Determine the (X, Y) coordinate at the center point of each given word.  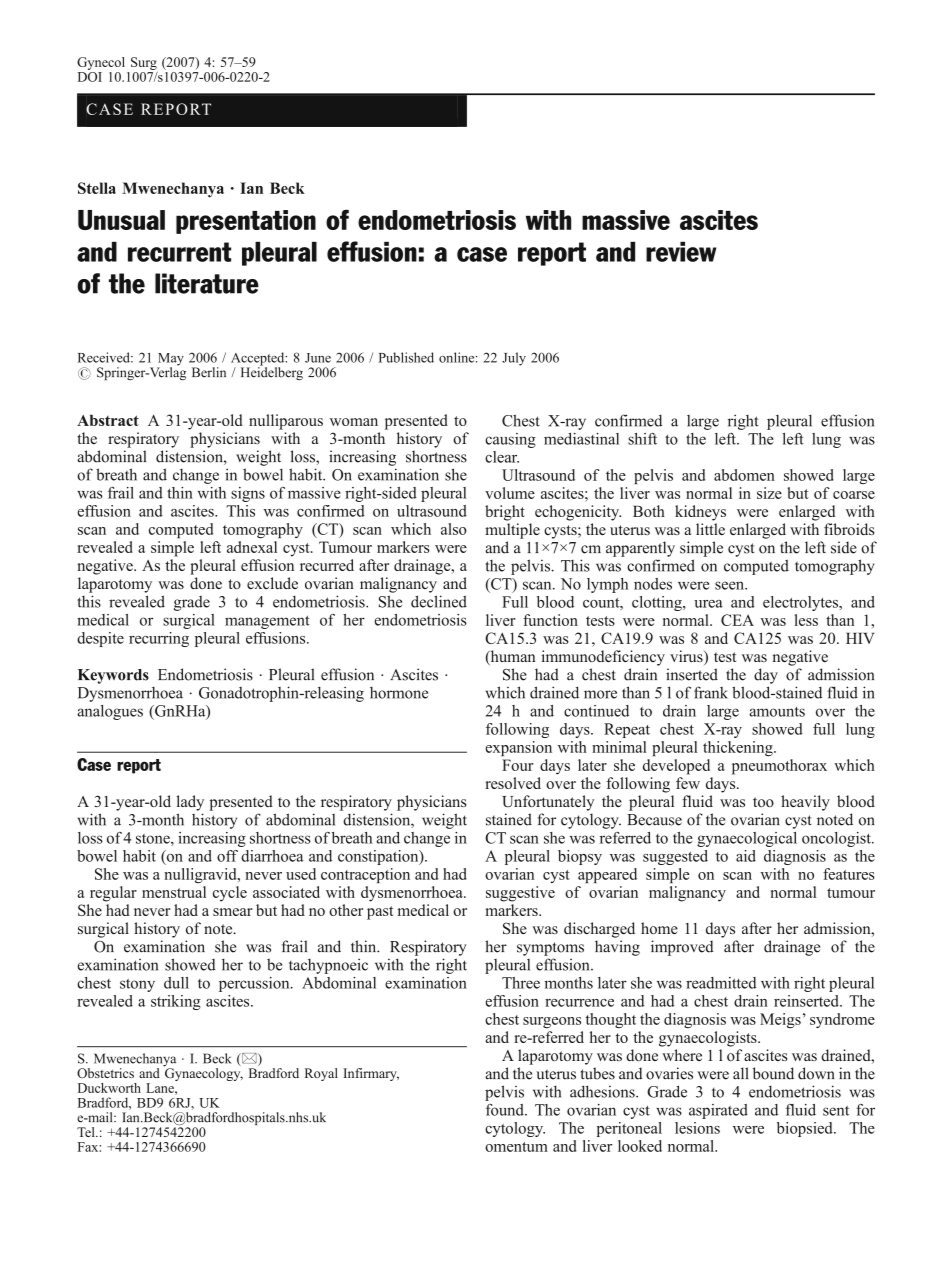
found (506, 1110)
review (681, 252)
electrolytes (802, 603)
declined (439, 601)
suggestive (520, 894)
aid (746, 856)
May (170, 360)
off (227, 856)
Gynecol (101, 63)
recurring (159, 639)
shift (642, 439)
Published (406, 357)
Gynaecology (203, 1073)
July (514, 359)
